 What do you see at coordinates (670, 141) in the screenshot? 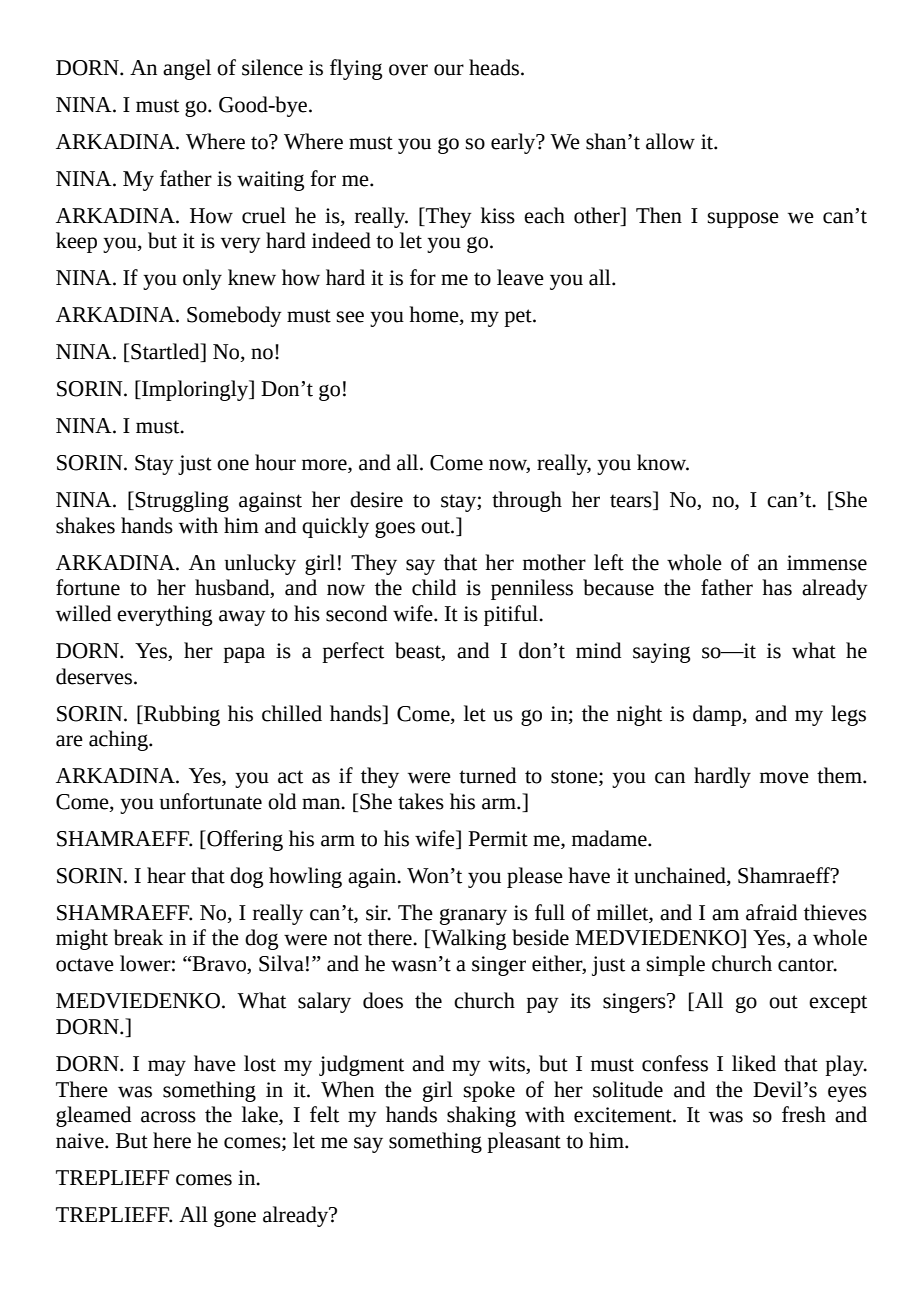
I see `allow` at bounding box center [670, 141].
